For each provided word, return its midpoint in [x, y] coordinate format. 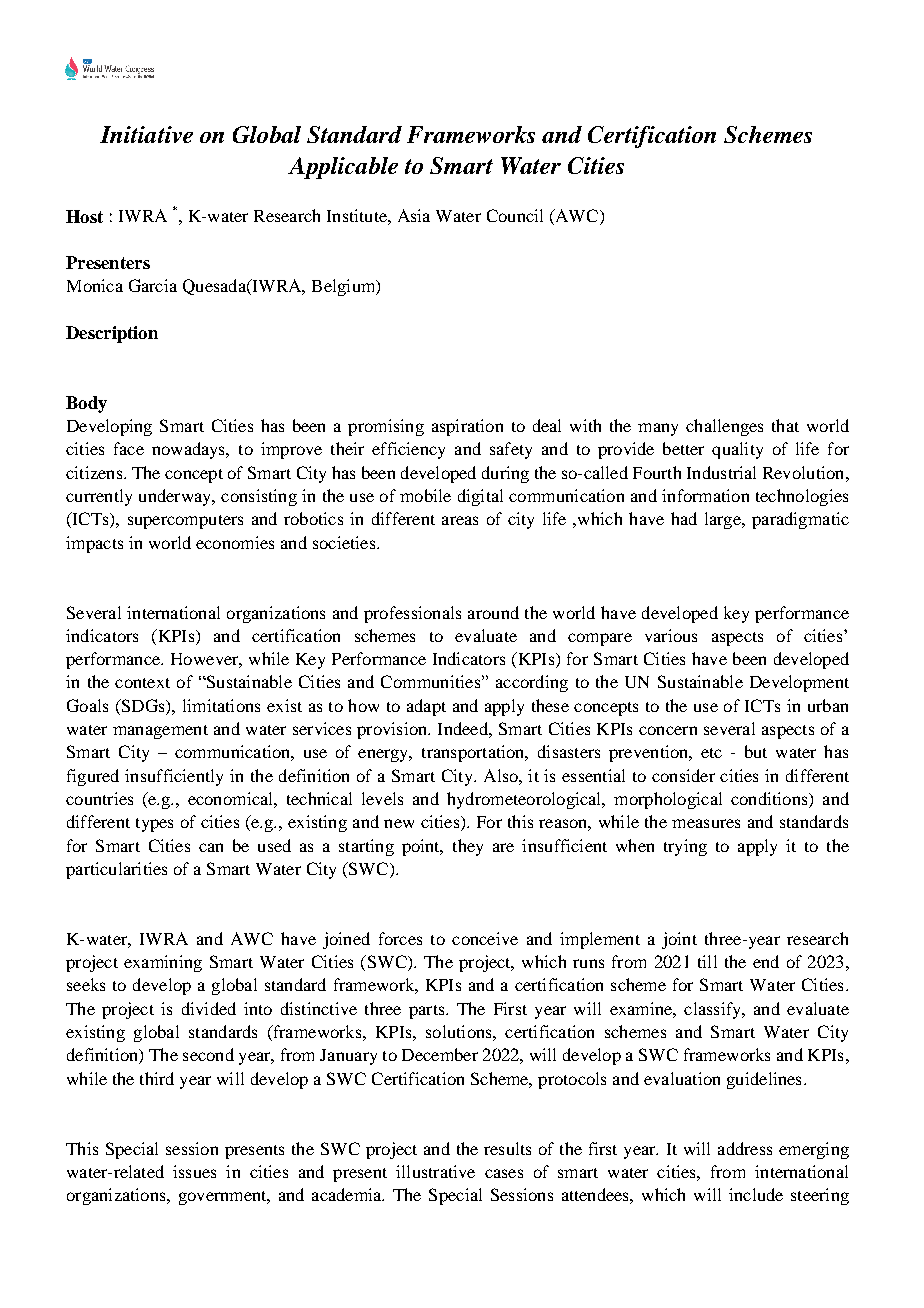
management [160, 732]
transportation [474, 753]
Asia [414, 215]
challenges [724, 427]
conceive [485, 938]
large [724, 520]
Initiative [146, 134]
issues [194, 1171]
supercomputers [185, 522]
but [756, 751]
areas [460, 520]
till [707, 961]
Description [112, 334]
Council [515, 215]
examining [163, 963]
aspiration [467, 427]
